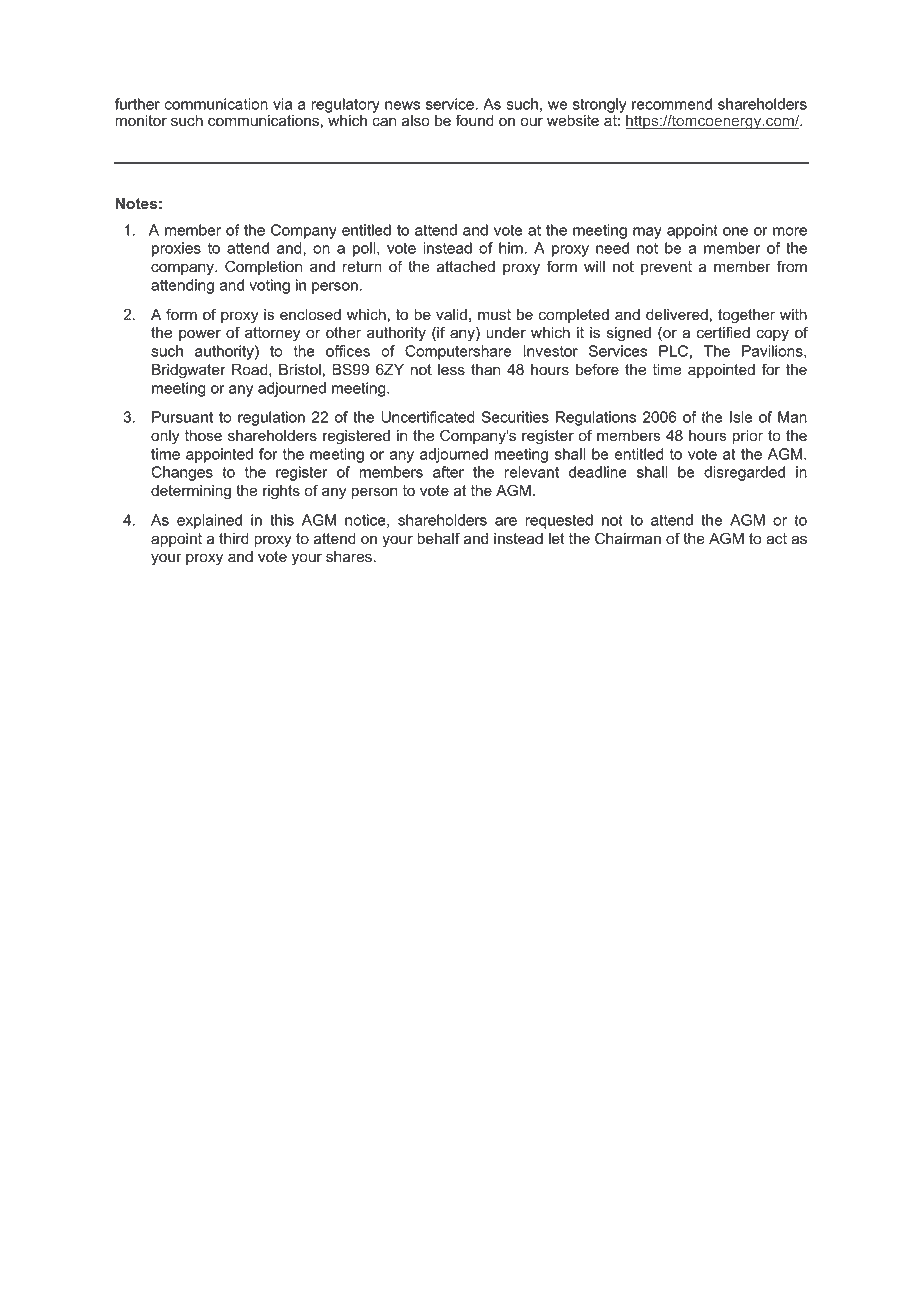 This document has width=924, height=1305. Describe the element at coordinates (200, 335) in the document. I see `power` at that location.
